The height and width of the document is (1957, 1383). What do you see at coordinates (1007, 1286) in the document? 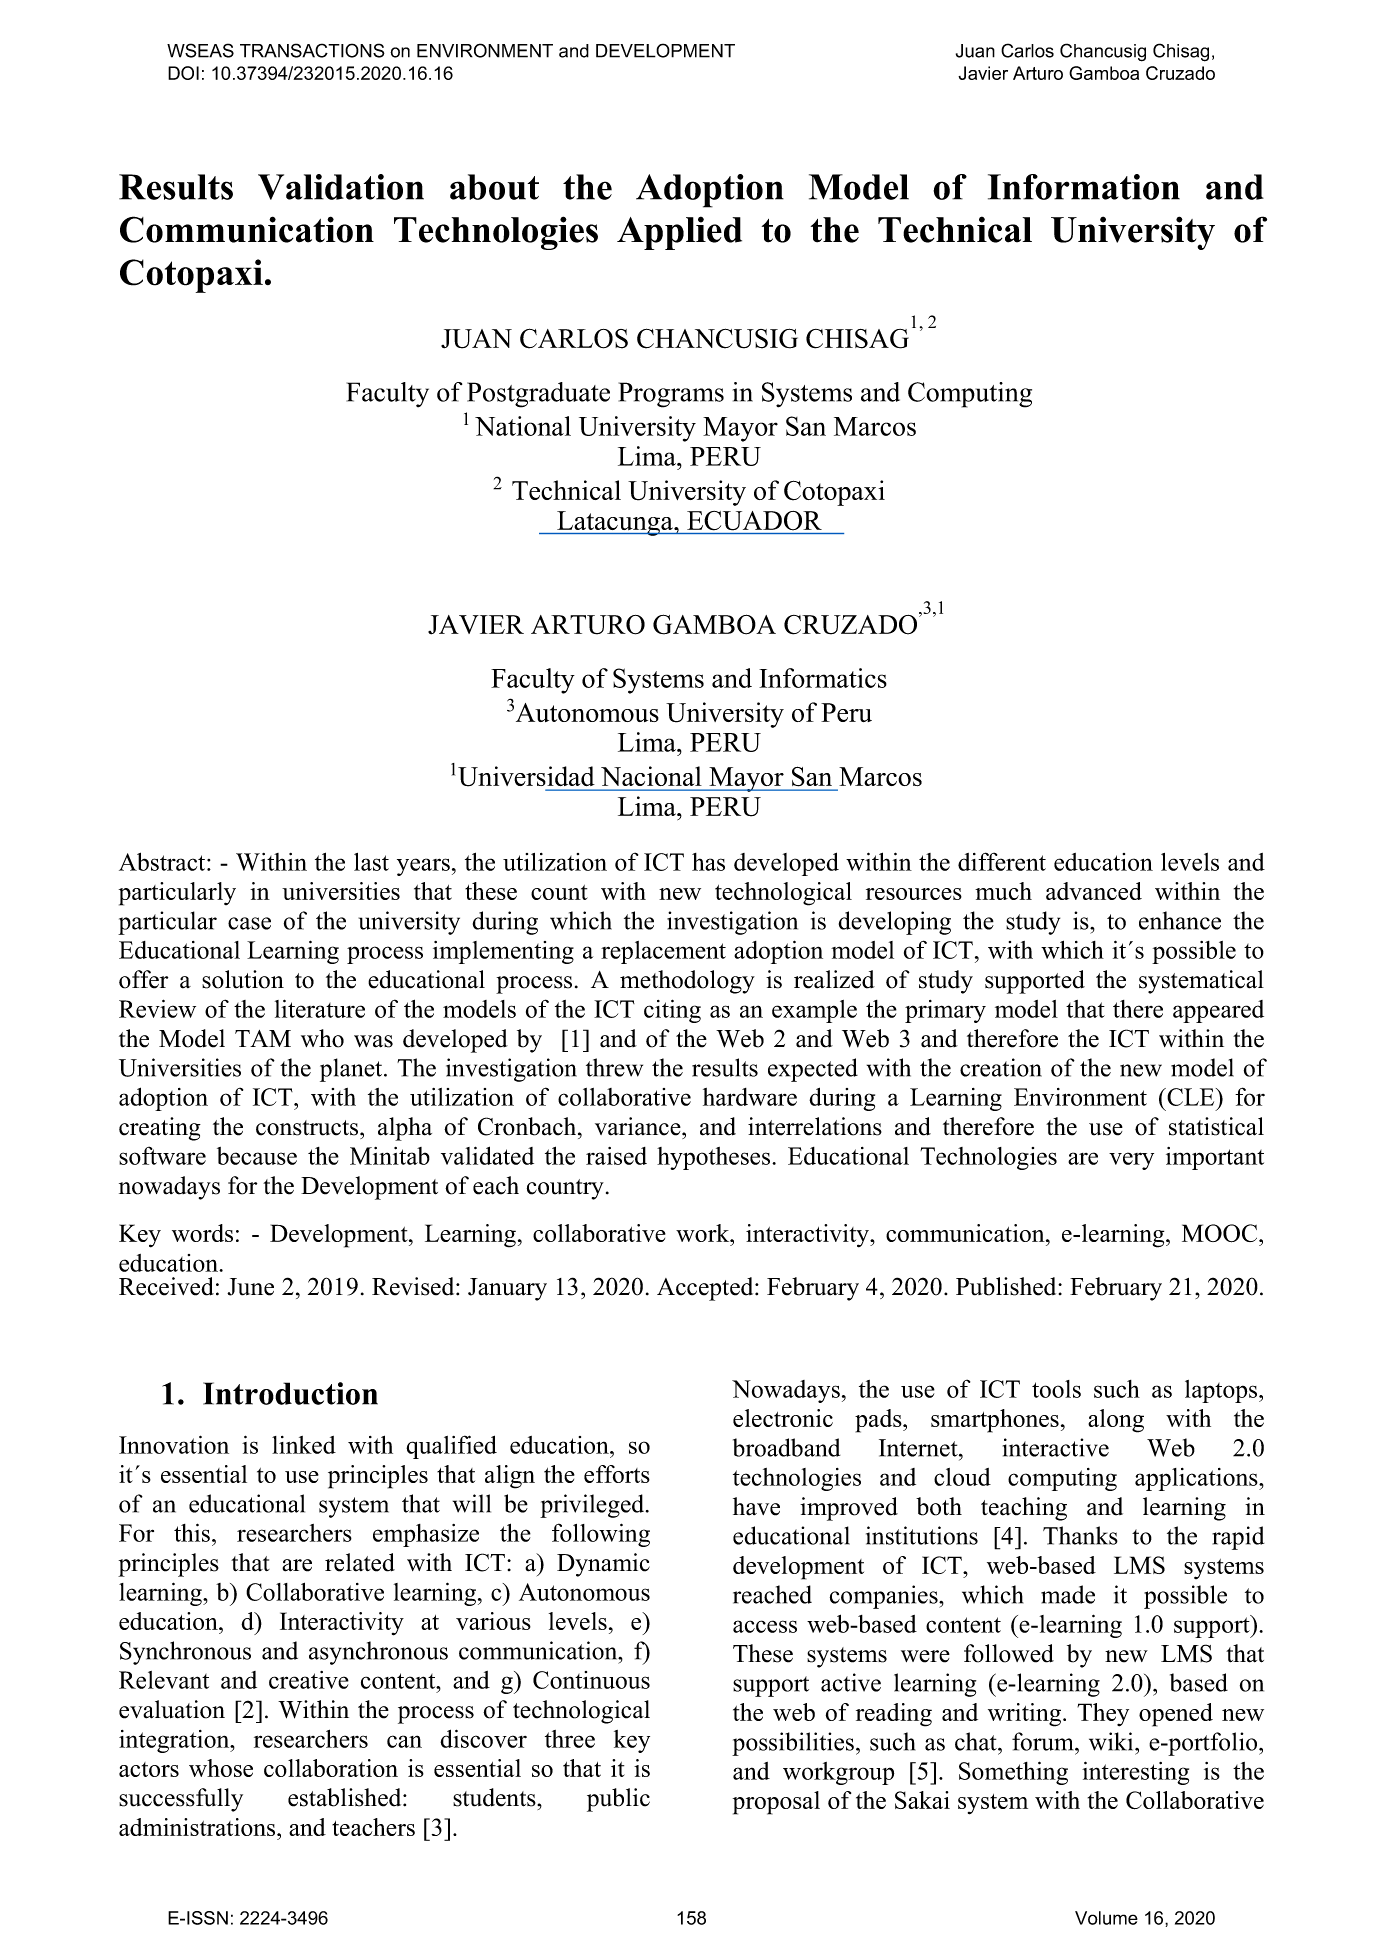
I see `Published` at bounding box center [1007, 1286].
